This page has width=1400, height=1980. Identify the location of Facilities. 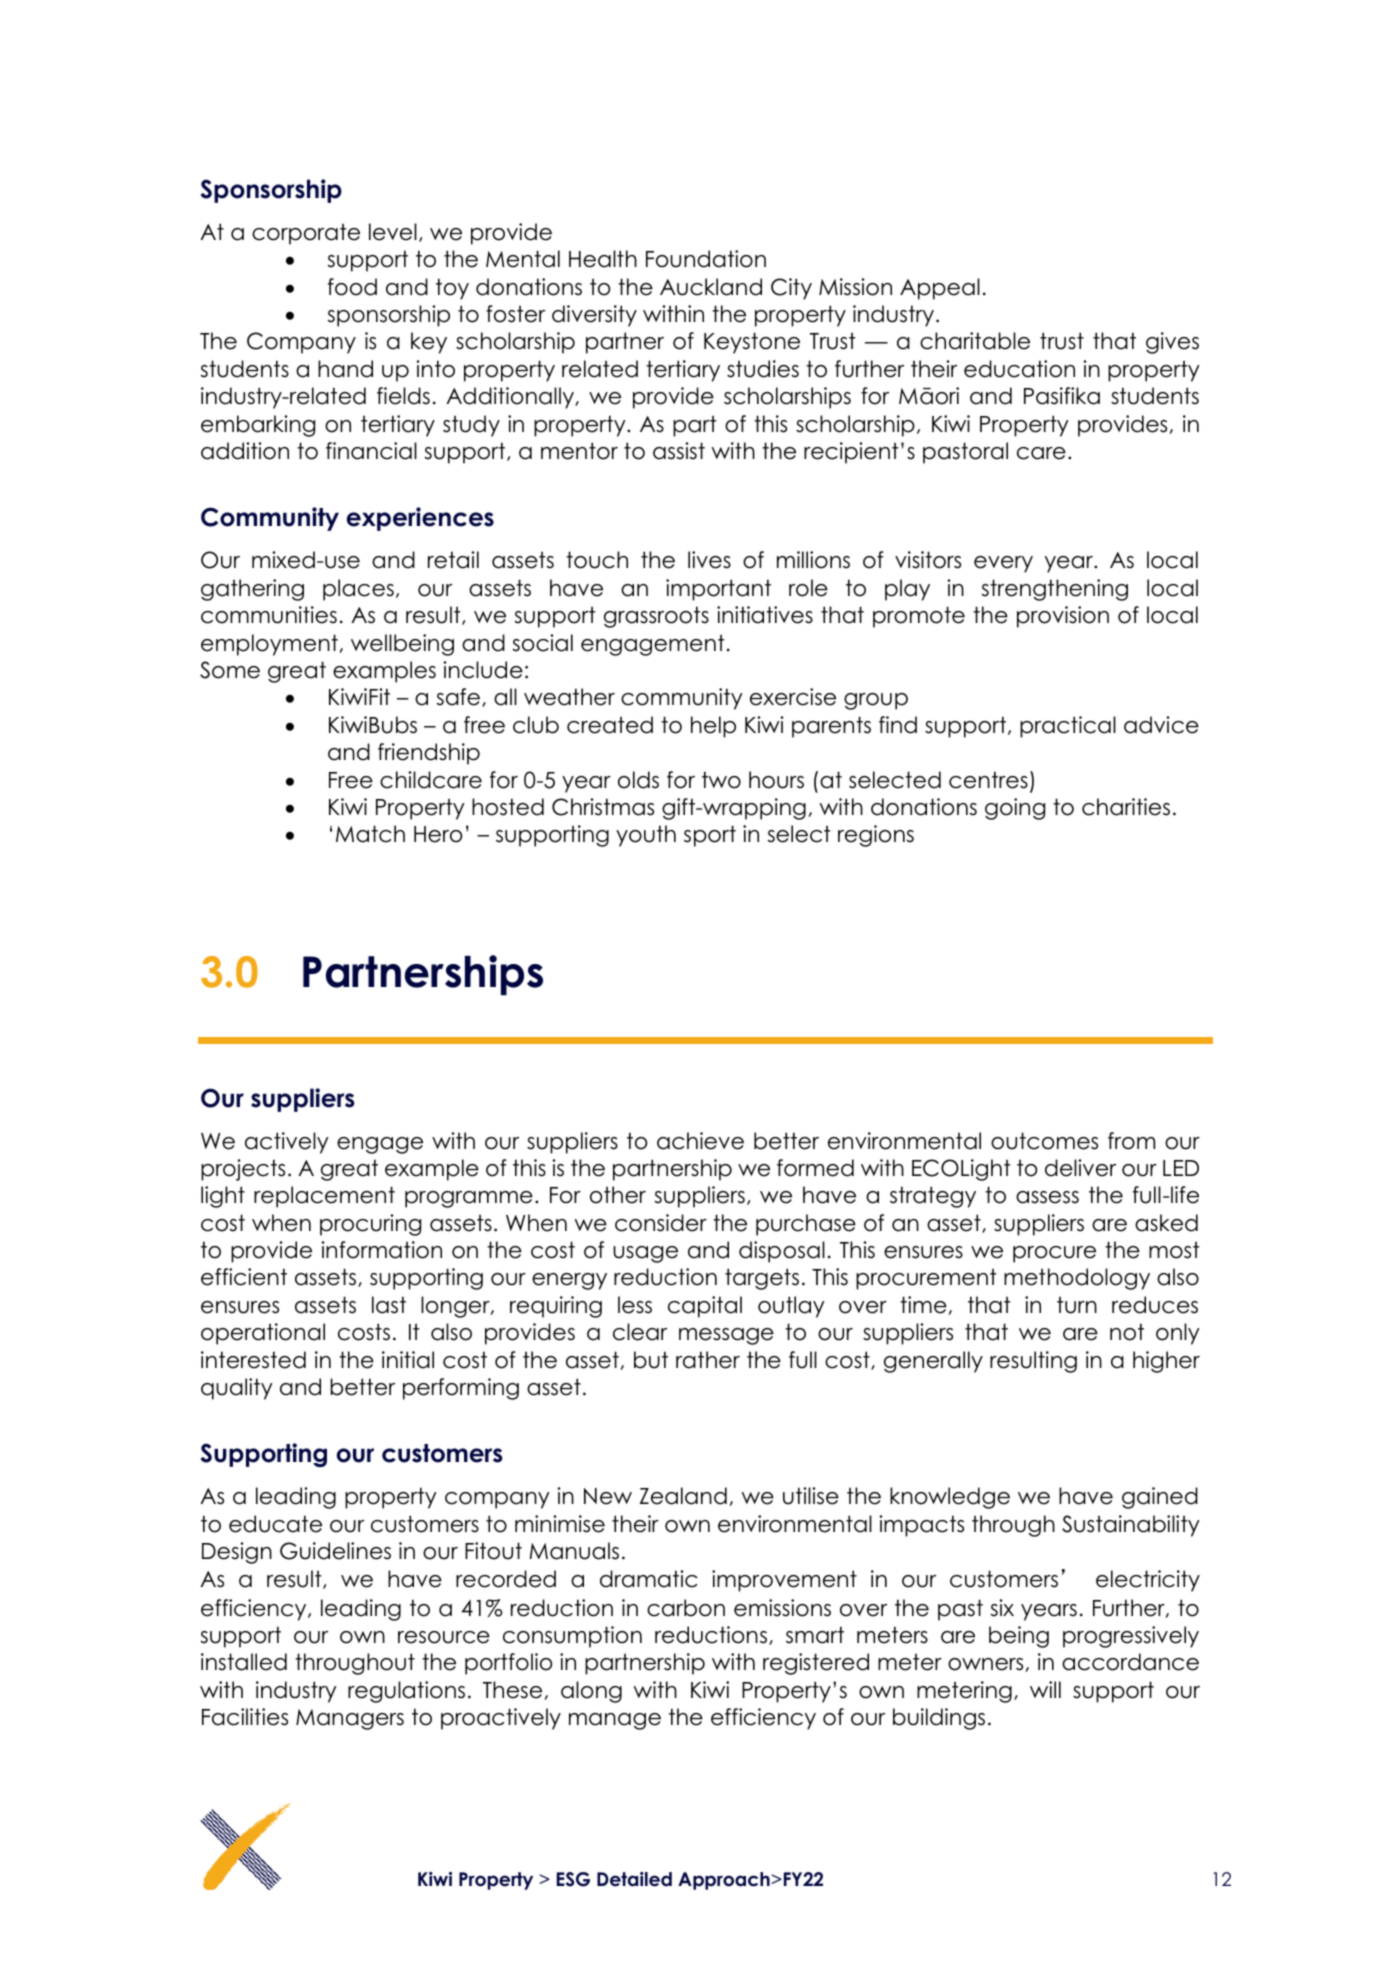
(245, 1717).
